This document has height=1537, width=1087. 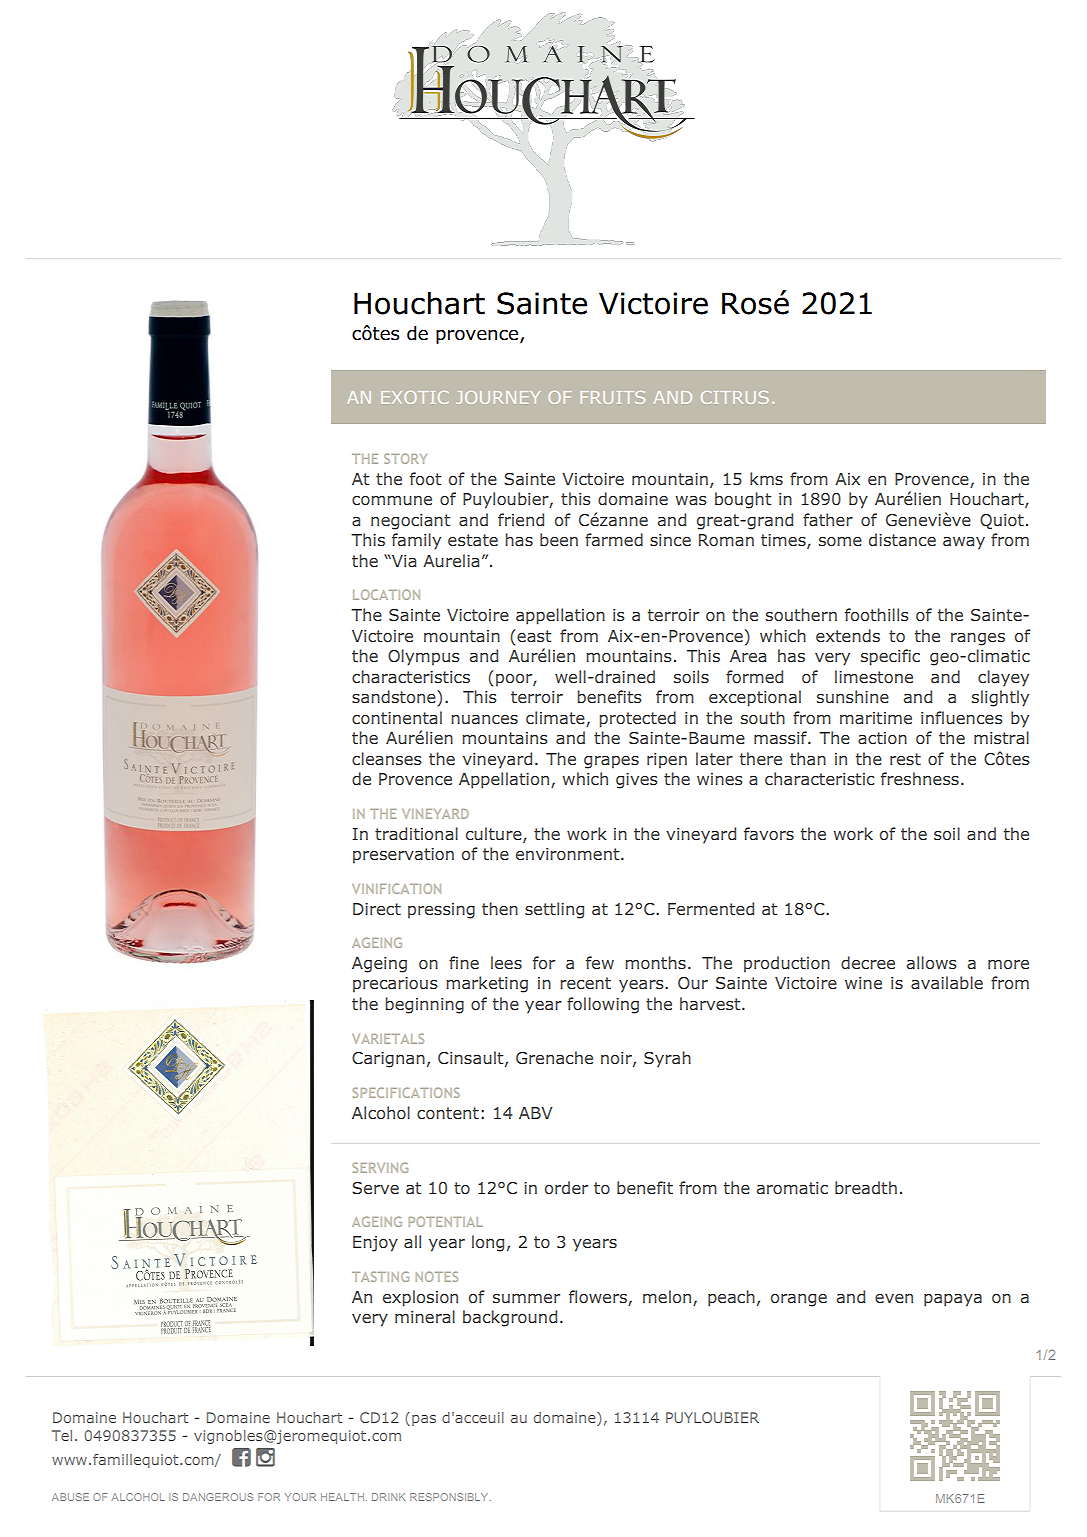 What do you see at coordinates (498, 397) in the document?
I see `JOURNEY` at bounding box center [498, 397].
